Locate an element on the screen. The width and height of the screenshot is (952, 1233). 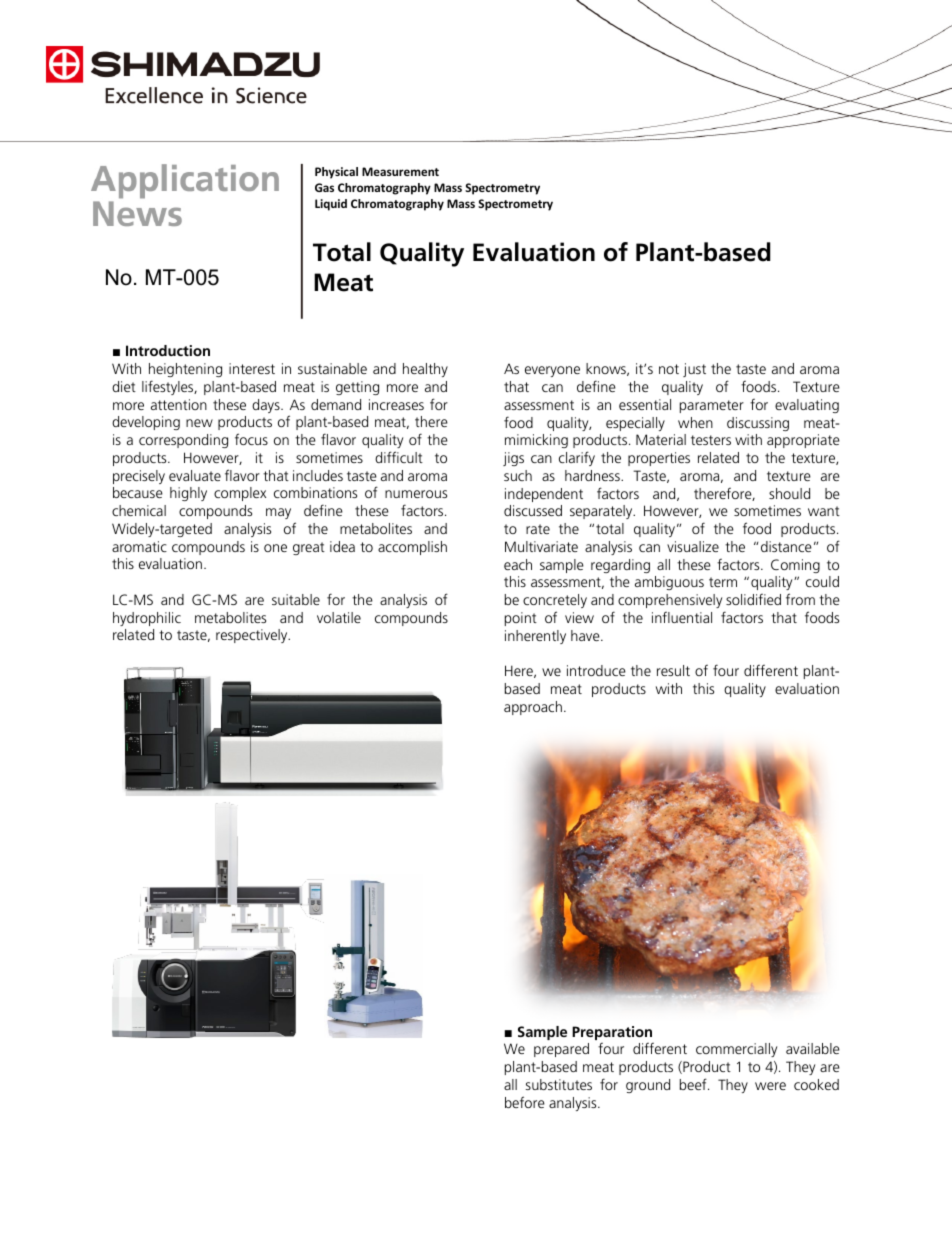
just is located at coordinates (694, 370).
